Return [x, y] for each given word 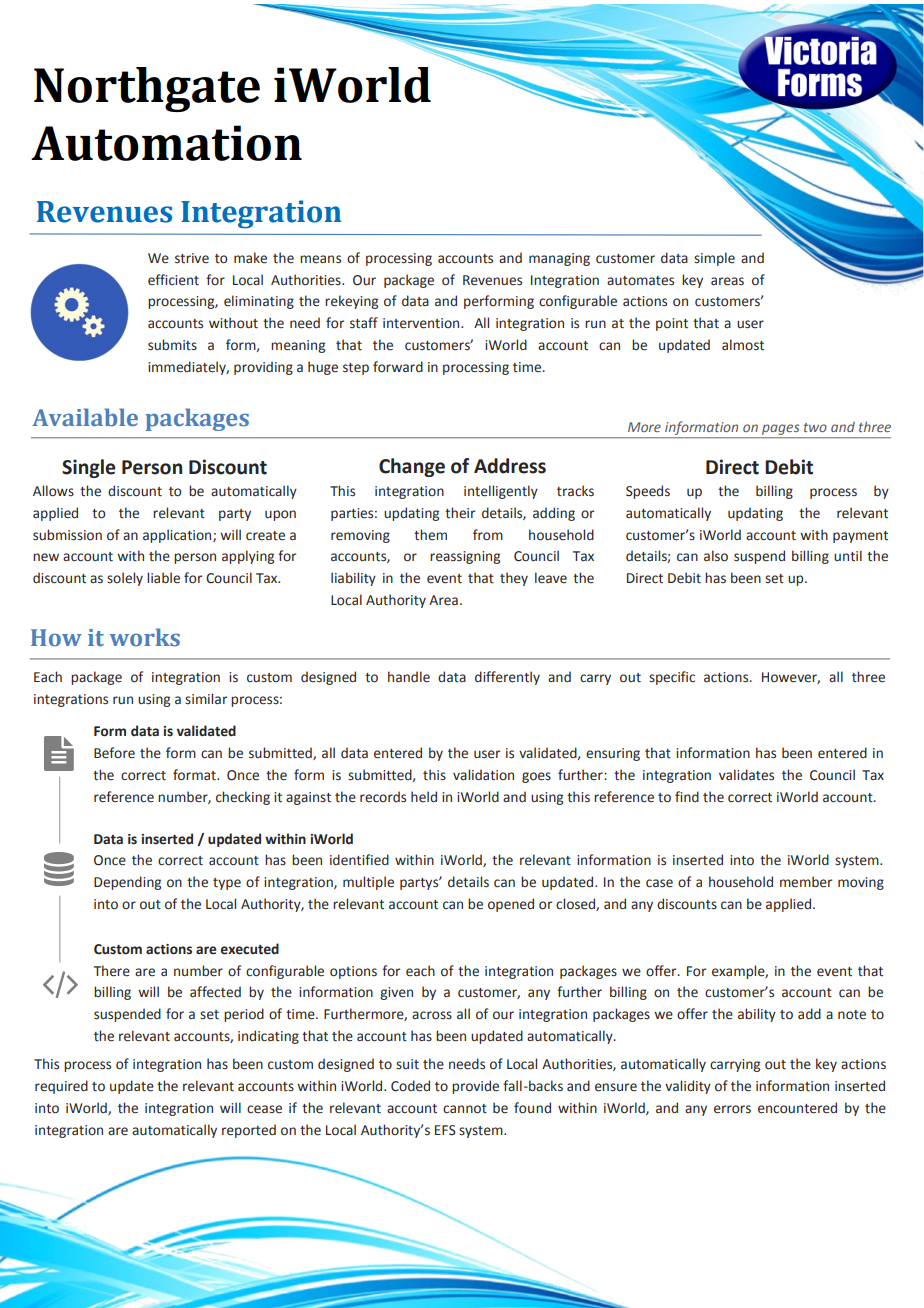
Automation [166, 143]
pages [781, 431]
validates [746, 775]
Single [88, 468]
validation [483, 775]
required [61, 1087]
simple [714, 259]
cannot [465, 1109]
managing [559, 259]
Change [412, 467]
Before [114, 753]
